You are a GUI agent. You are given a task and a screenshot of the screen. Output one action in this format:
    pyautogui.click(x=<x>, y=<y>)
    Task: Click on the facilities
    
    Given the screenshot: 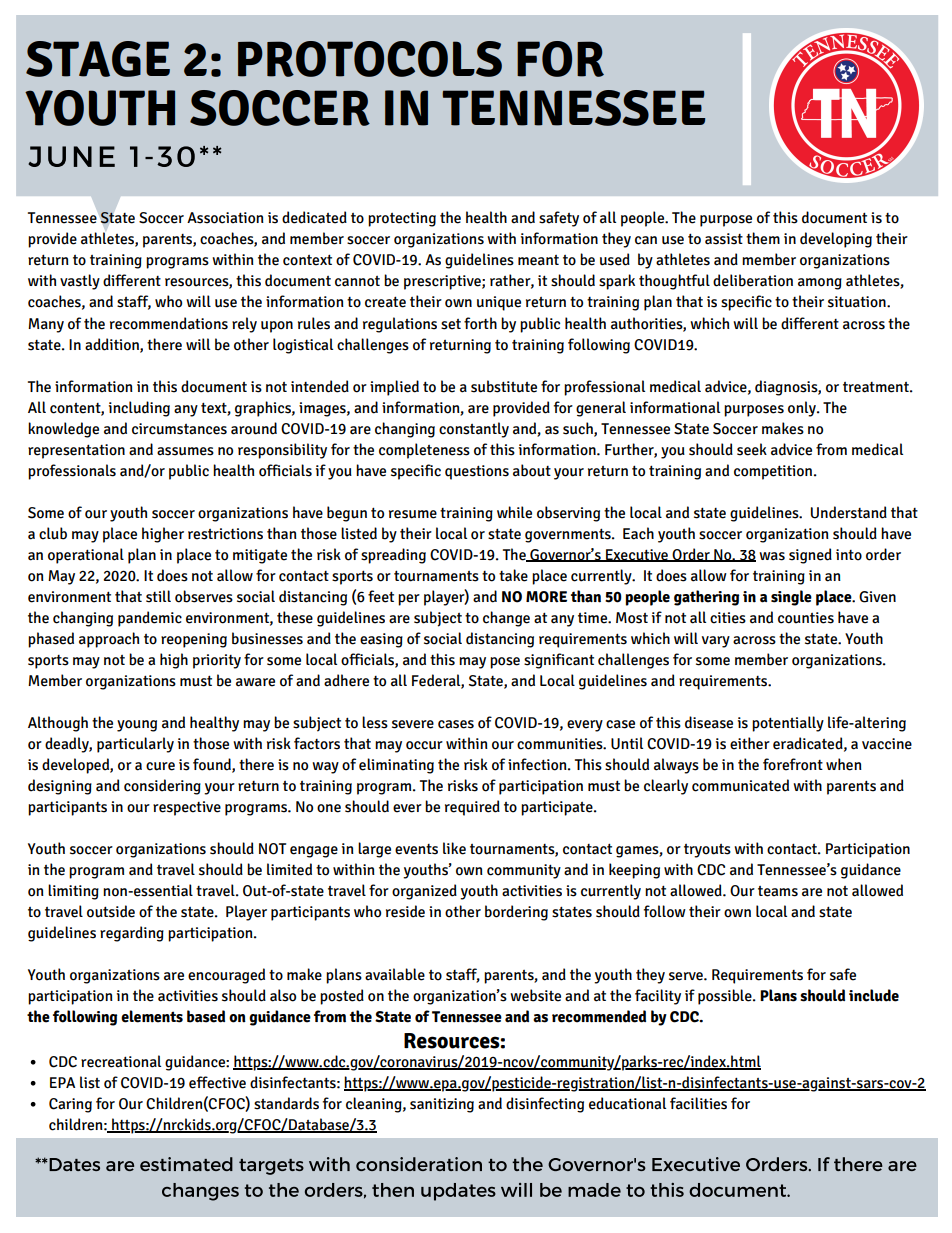 What is the action you would take?
    pyautogui.click(x=698, y=1103)
